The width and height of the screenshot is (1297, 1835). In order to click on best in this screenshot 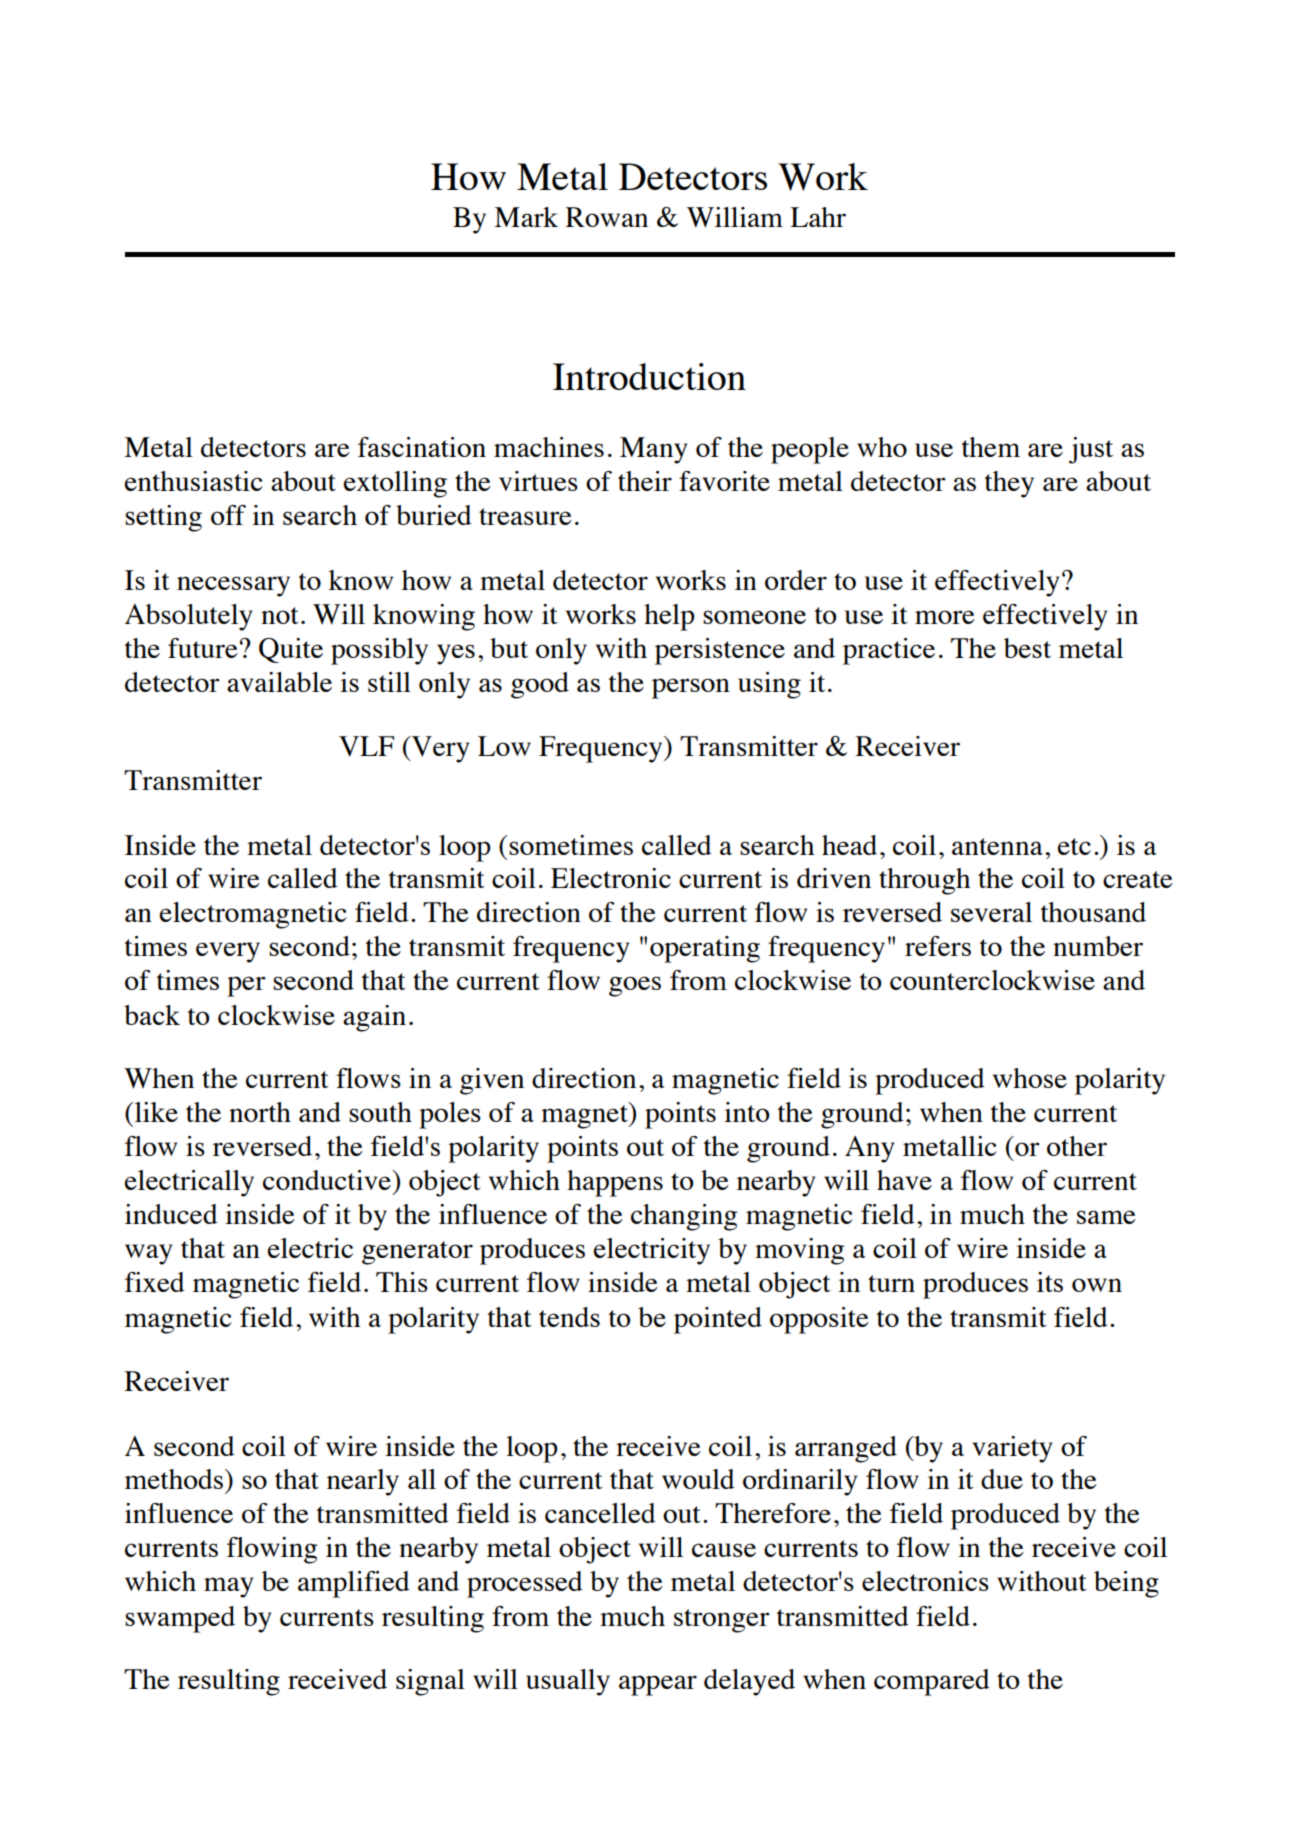, I will do `click(1027, 648)`.
